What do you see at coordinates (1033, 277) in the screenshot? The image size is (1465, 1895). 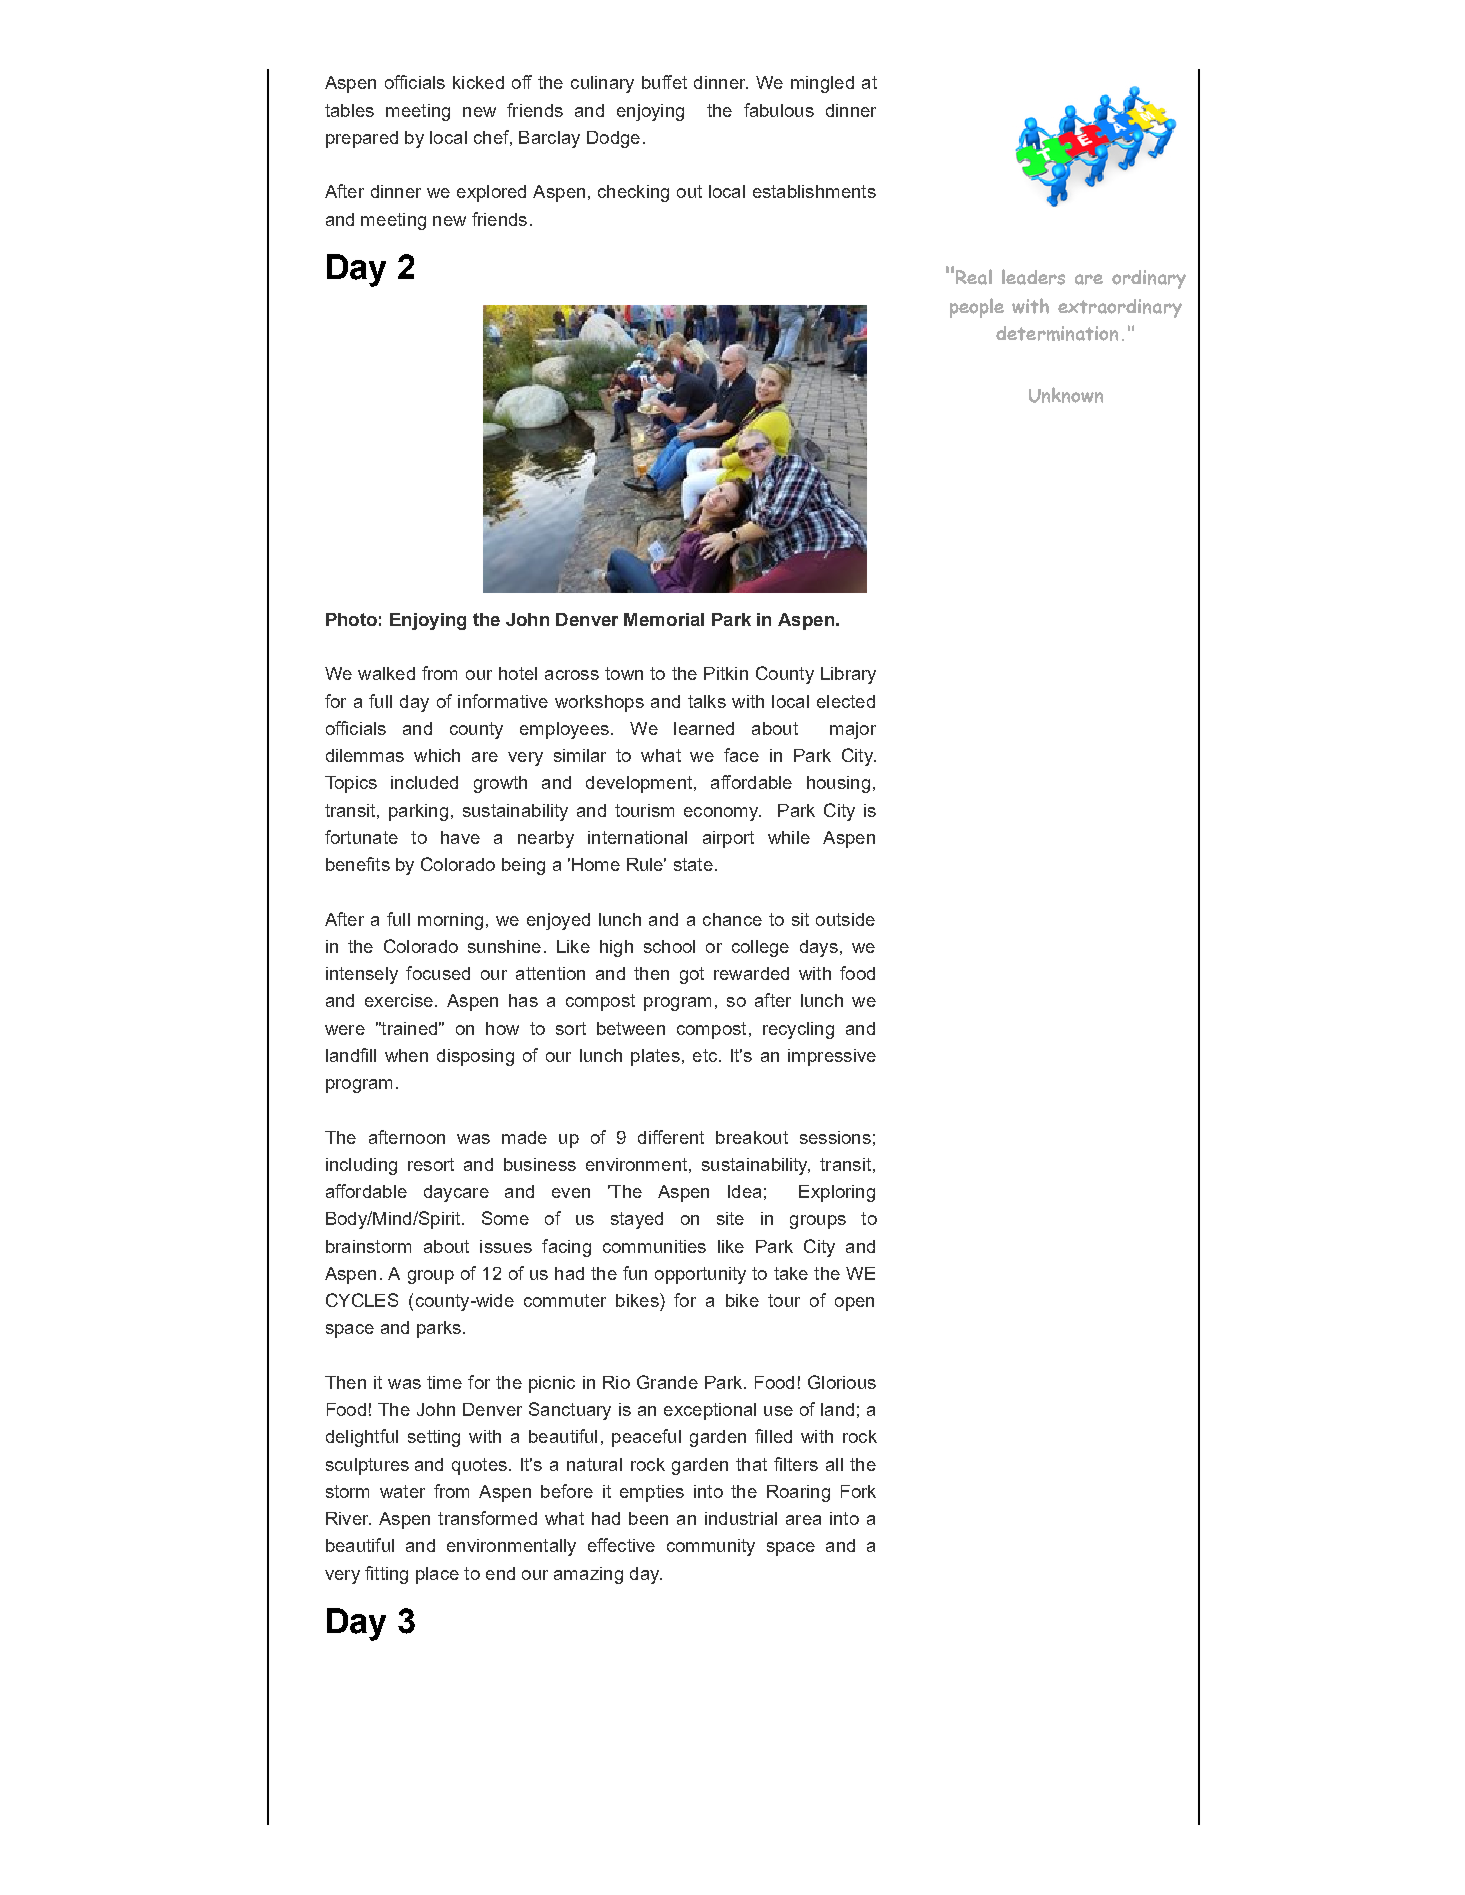 I see `leaders` at bounding box center [1033, 277].
